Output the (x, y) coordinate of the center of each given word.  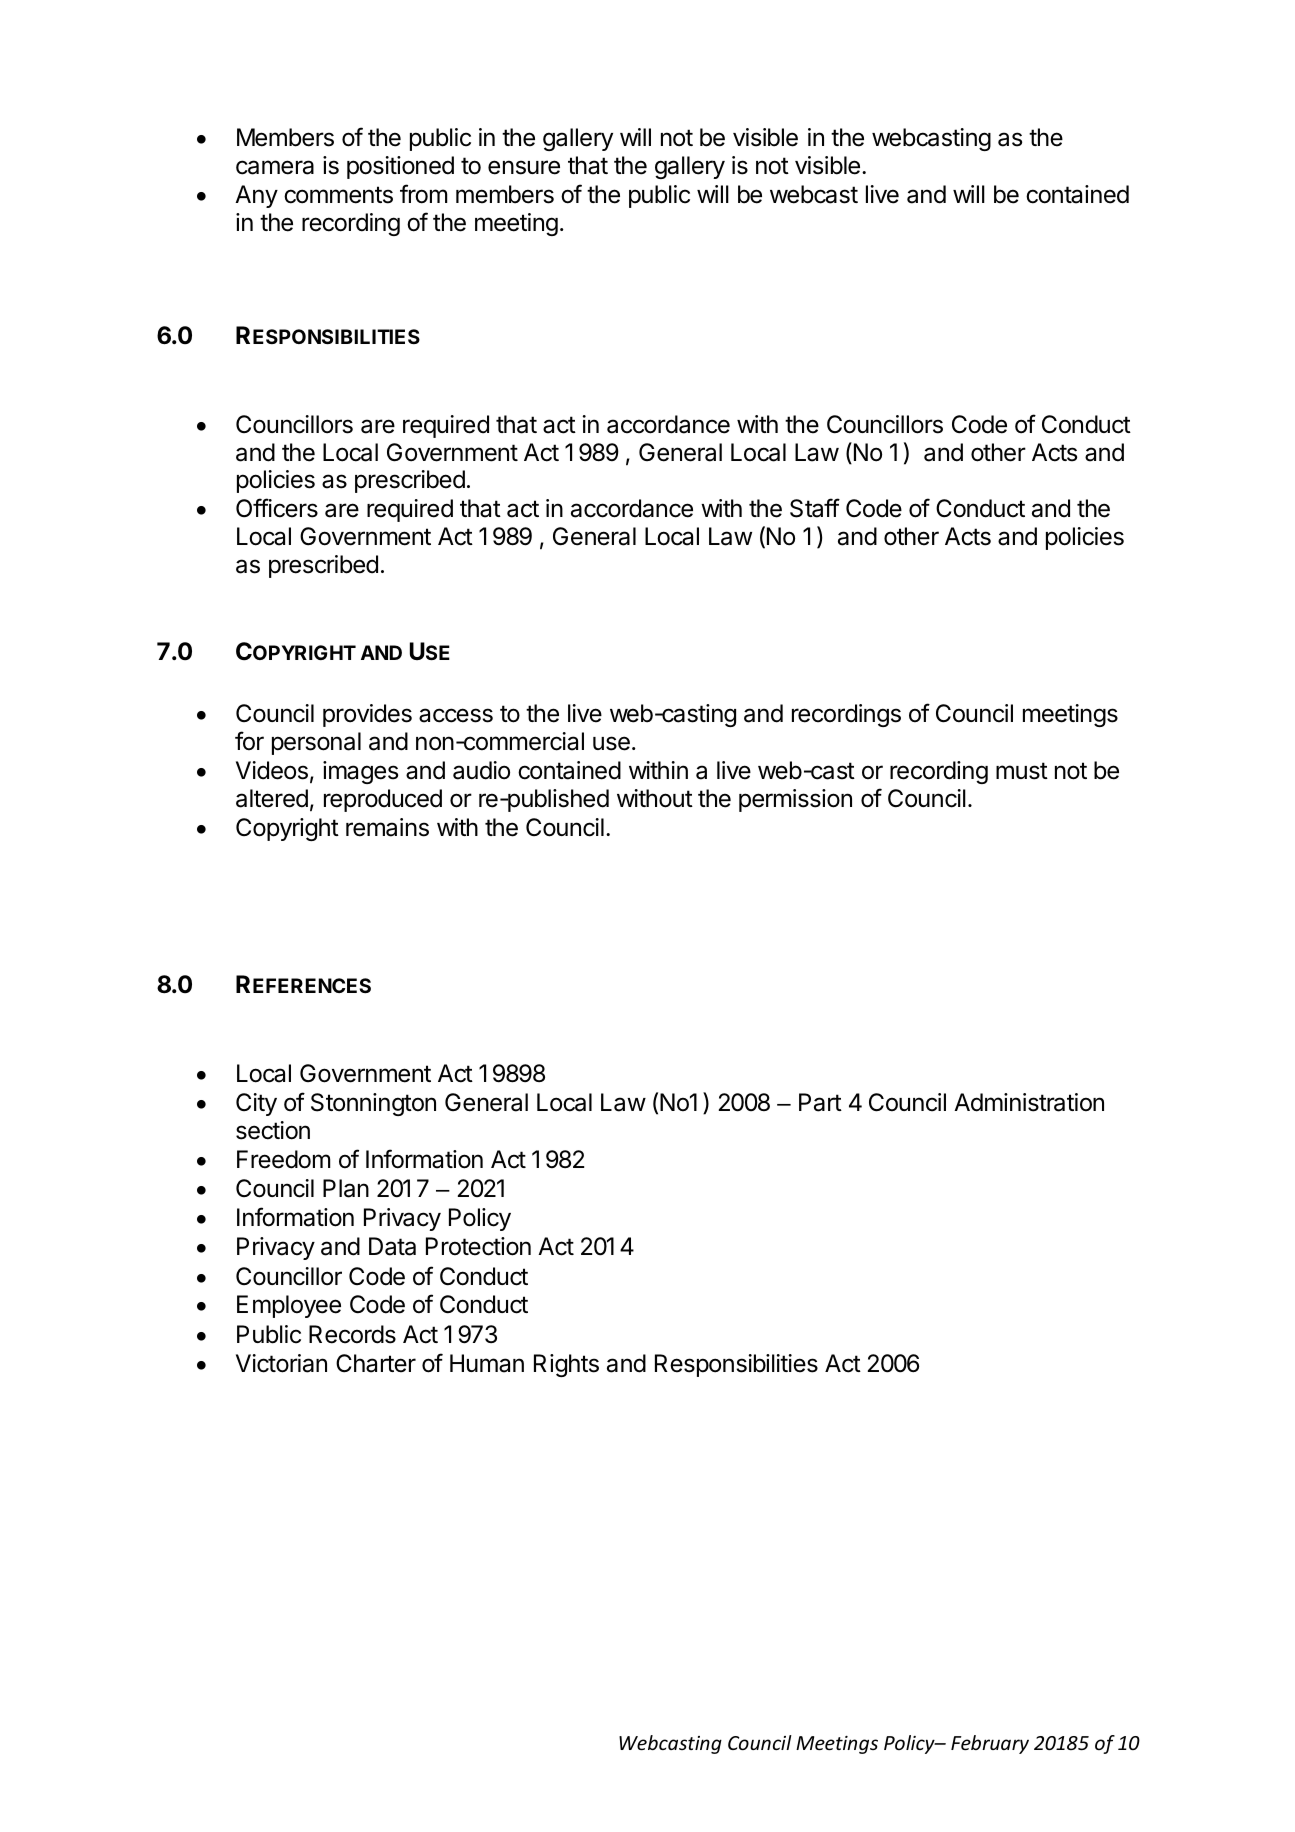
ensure (524, 167)
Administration (1029, 1102)
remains (387, 827)
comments (338, 195)
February (990, 1744)
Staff (815, 508)
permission (795, 800)
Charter (376, 1363)
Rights (566, 1365)
